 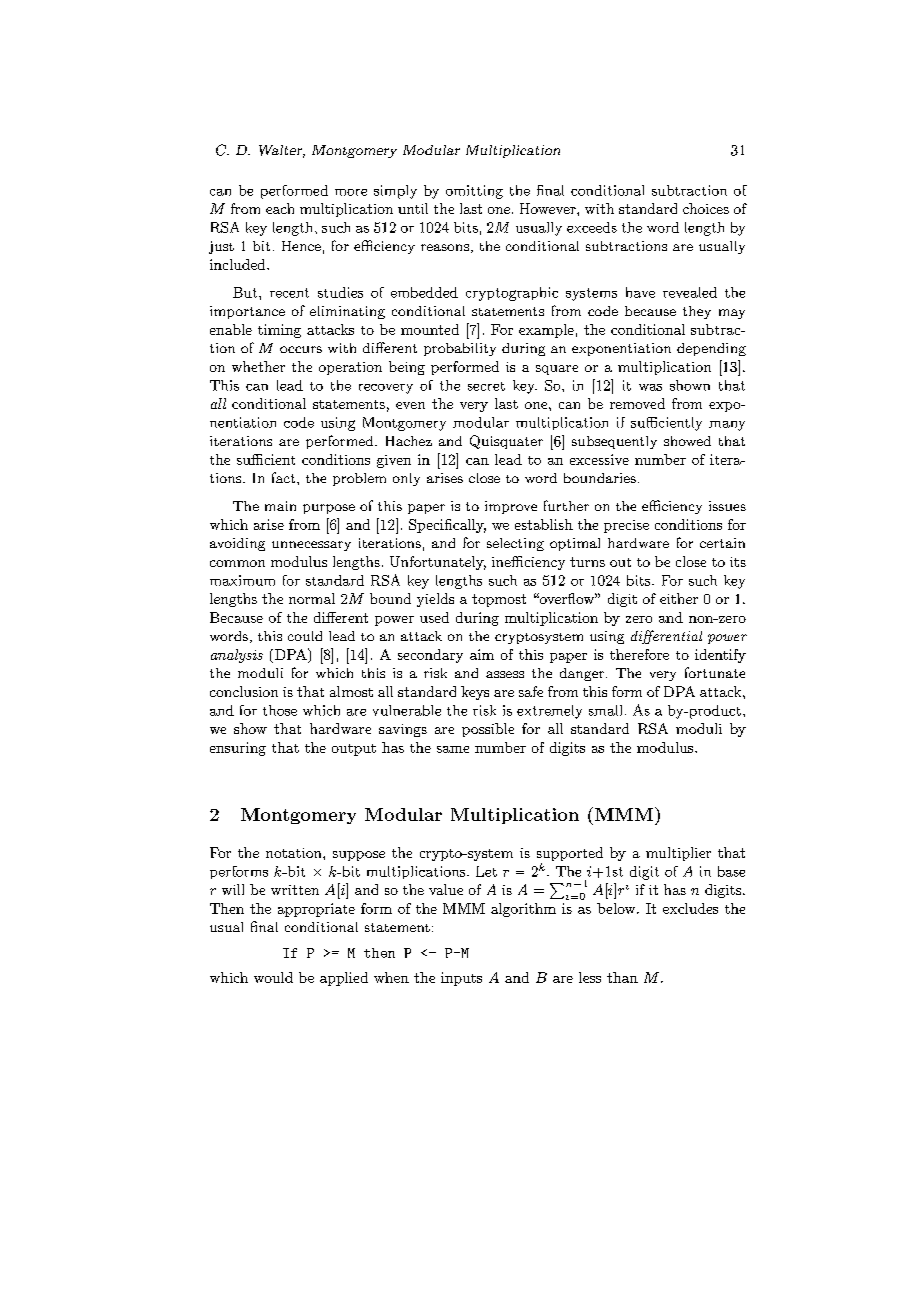 I want to click on would, so click(x=273, y=977).
